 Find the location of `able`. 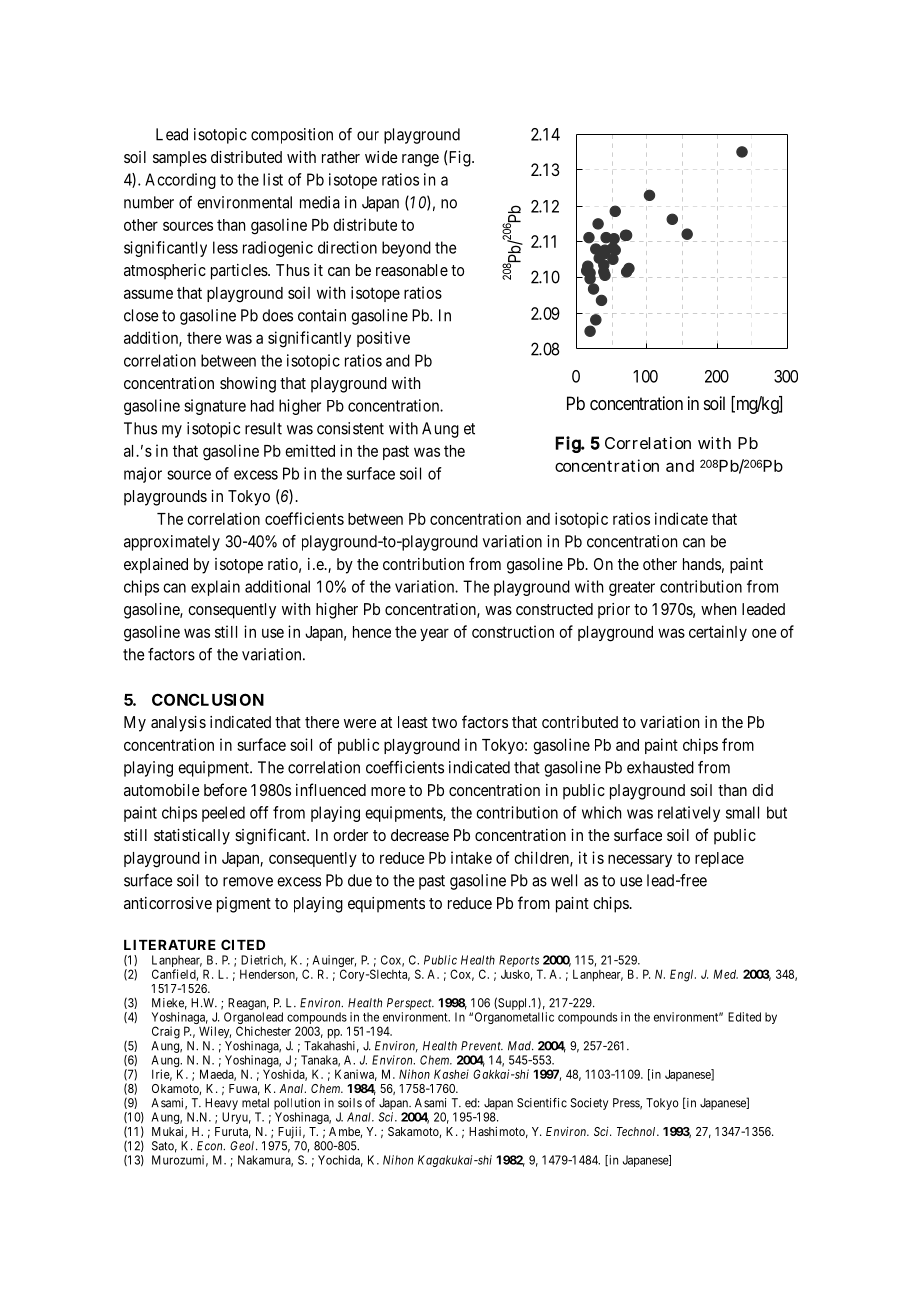

able is located at coordinates (433, 270).
